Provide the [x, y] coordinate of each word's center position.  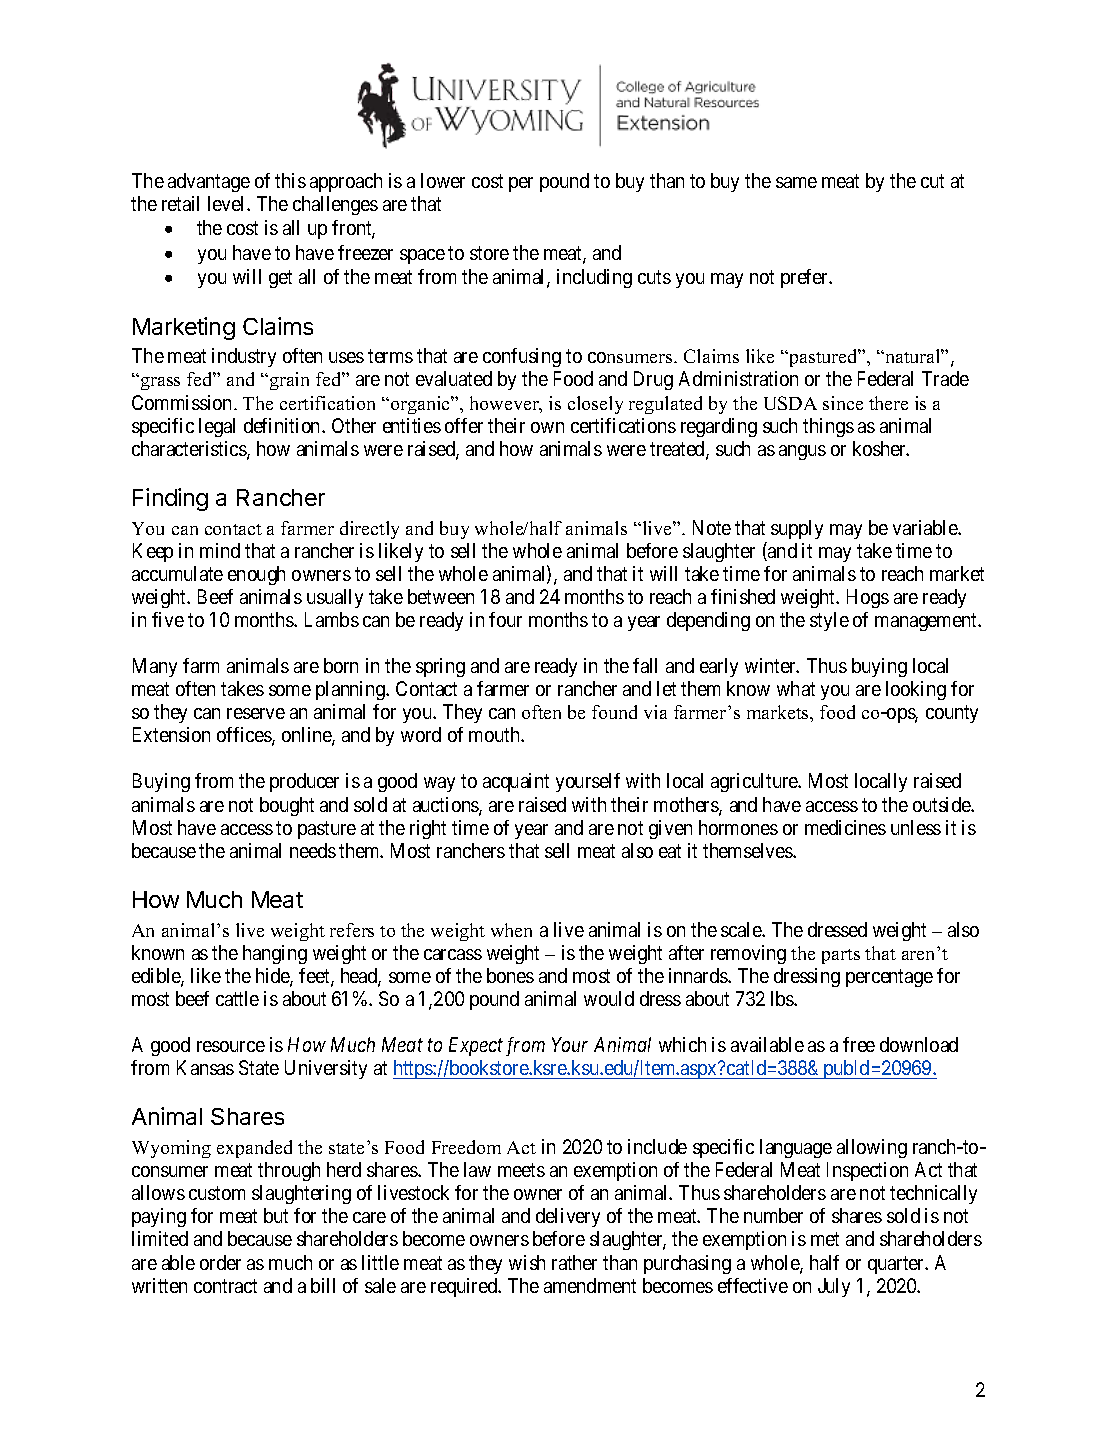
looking [916, 690]
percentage [889, 978]
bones [510, 975]
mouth [495, 734]
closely [595, 405]
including [594, 278]
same [796, 182]
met [825, 1239]
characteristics [190, 450]
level [228, 203]
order [220, 1262]
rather [574, 1262]
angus [802, 452]
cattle [237, 998]
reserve [256, 713]
